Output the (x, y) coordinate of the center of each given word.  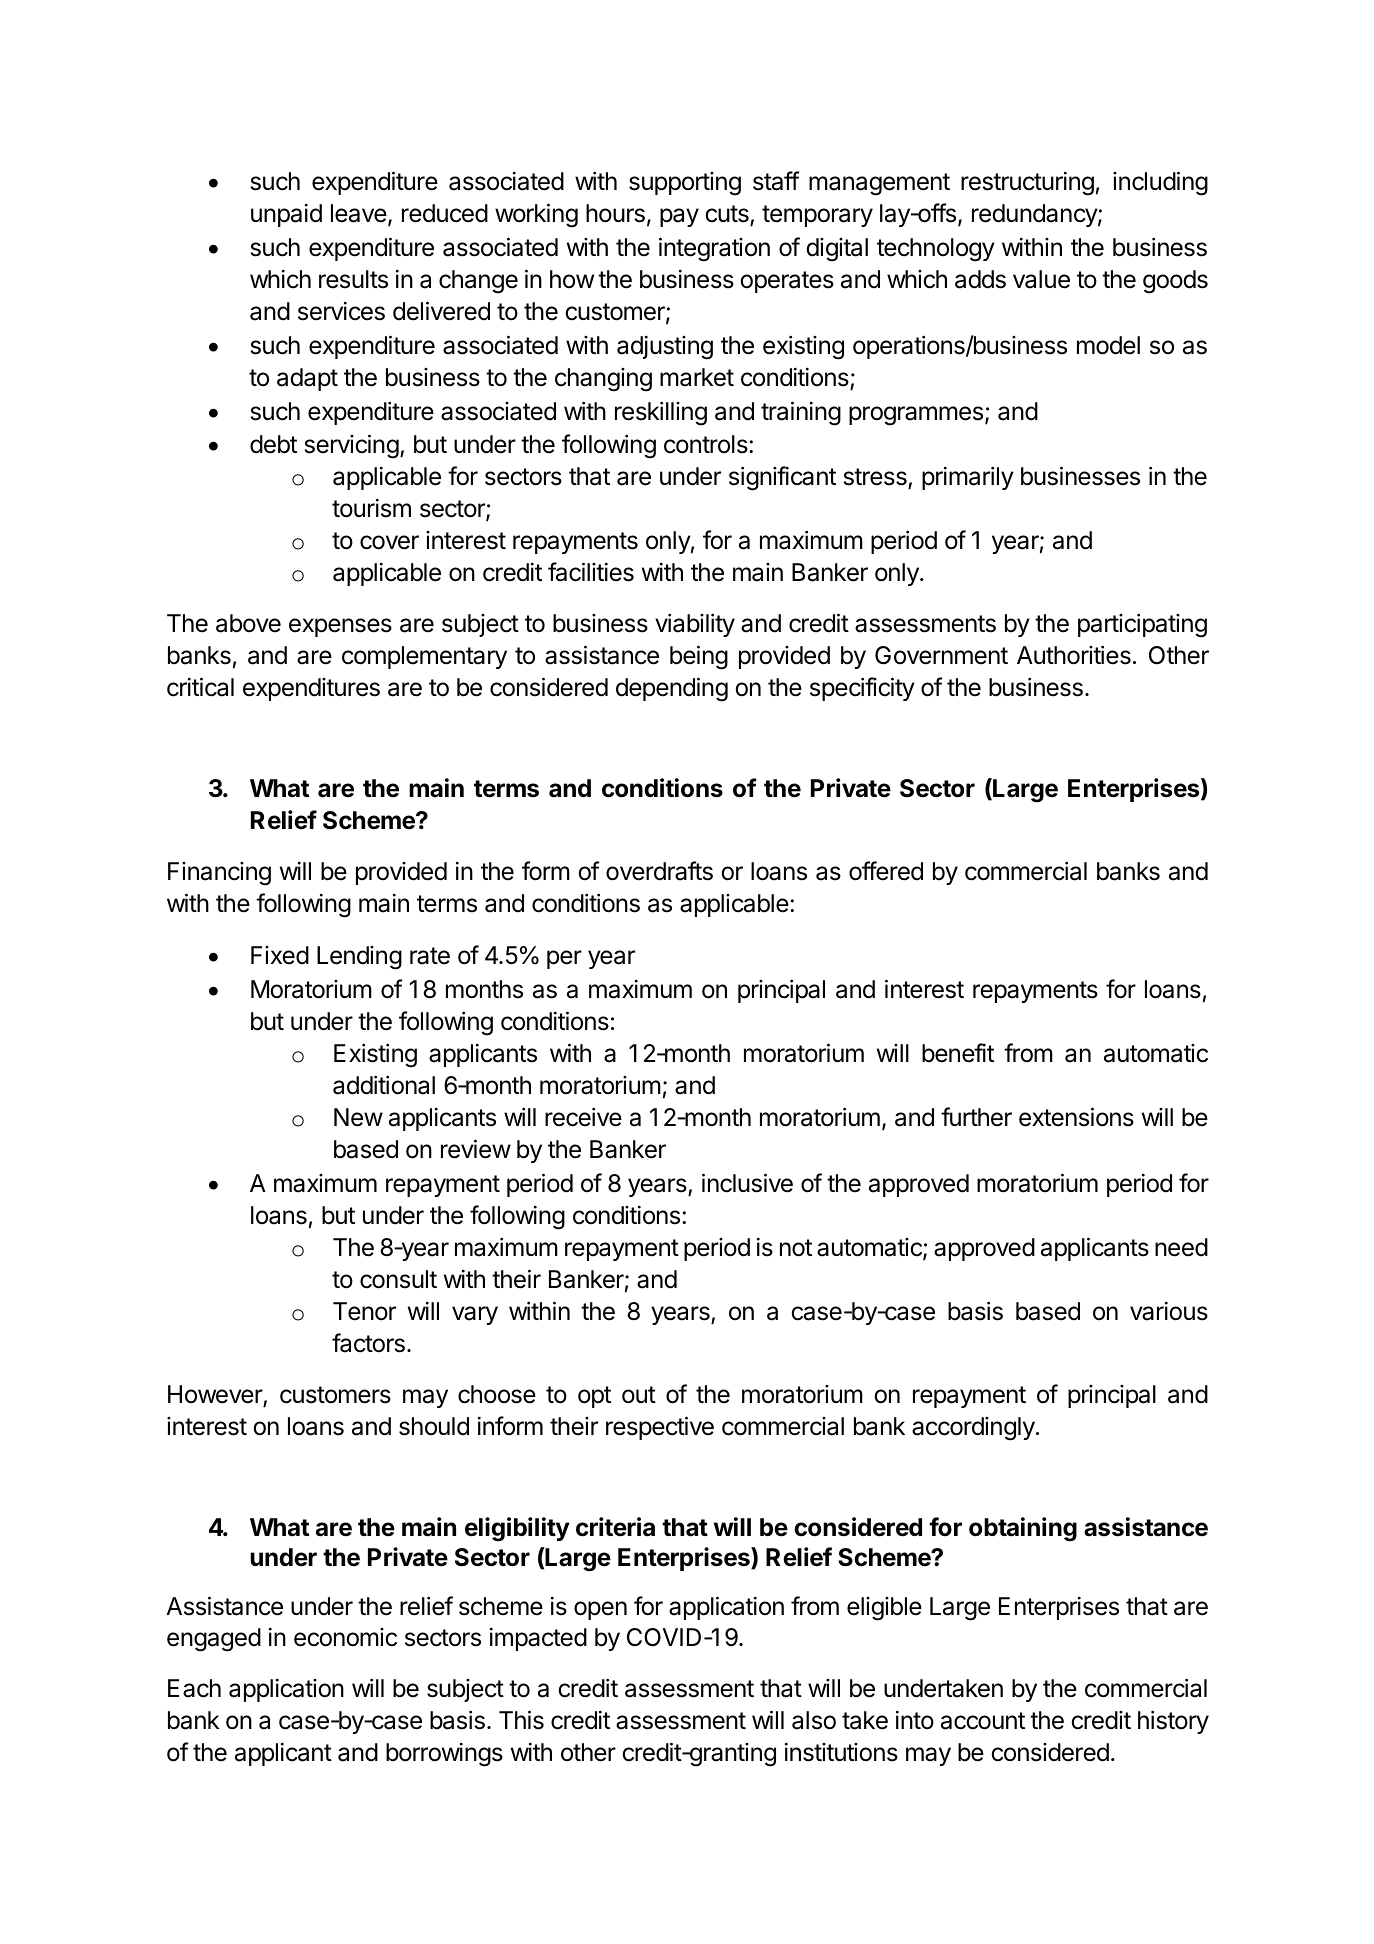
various (1169, 1311)
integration (714, 249)
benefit (958, 1053)
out (639, 1395)
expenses (340, 627)
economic (345, 1637)
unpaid (286, 215)
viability (695, 625)
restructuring (1027, 184)
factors (368, 1343)
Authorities (1074, 655)
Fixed (280, 955)
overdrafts (659, 871)
